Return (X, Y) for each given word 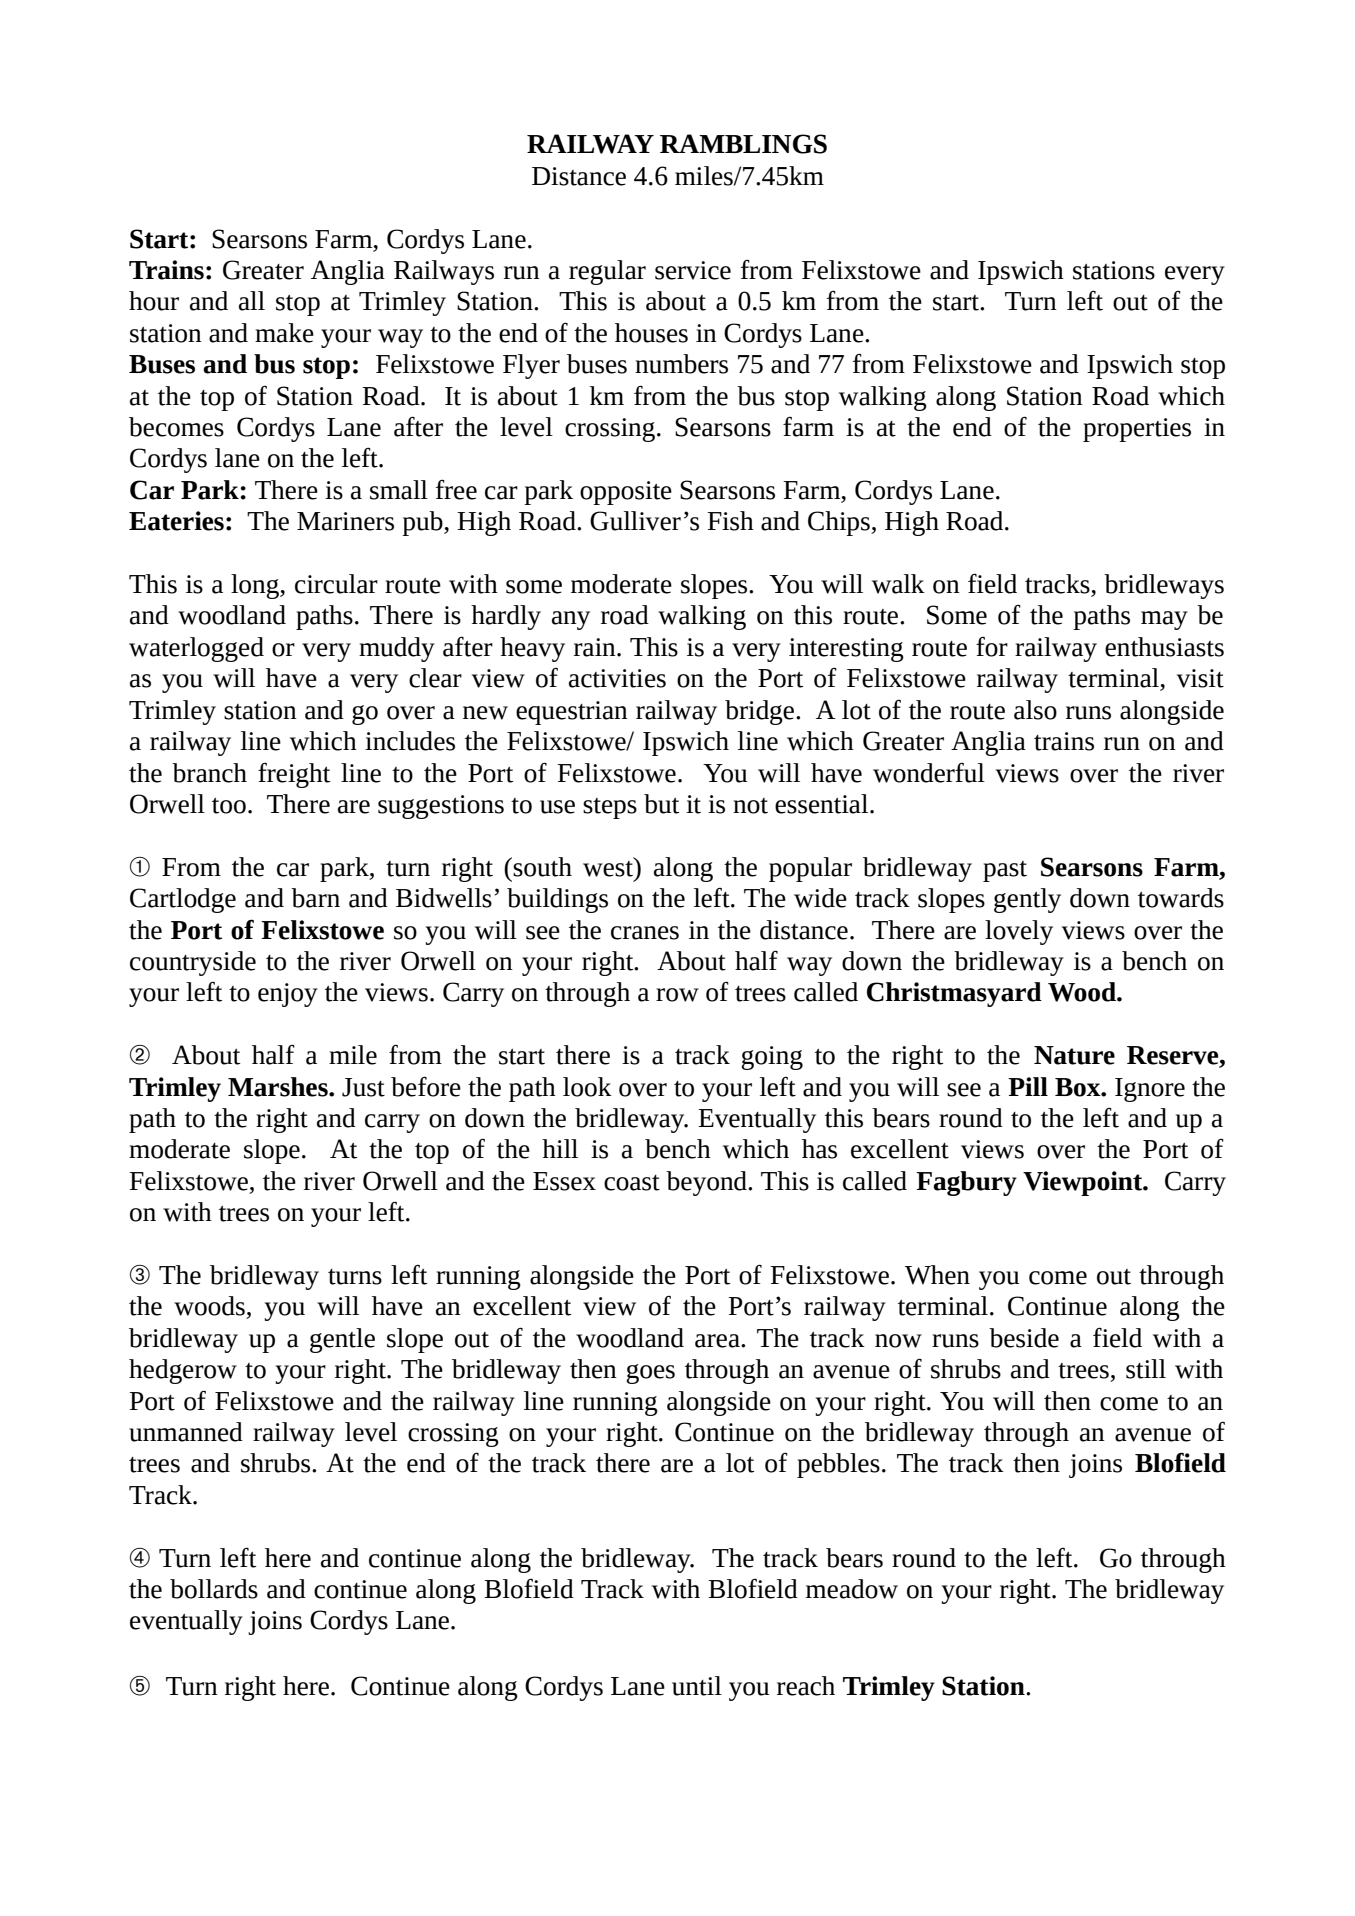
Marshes (279, 1087)
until (697, 1686)
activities (617, 678)
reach (806, 1686)
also (1035, 710)
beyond (707, 1183)
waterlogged (196, 649)
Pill (1028, 1086)
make (284, 333)
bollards (214, 1589)
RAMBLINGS (743, 144)
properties (1137, 430)
